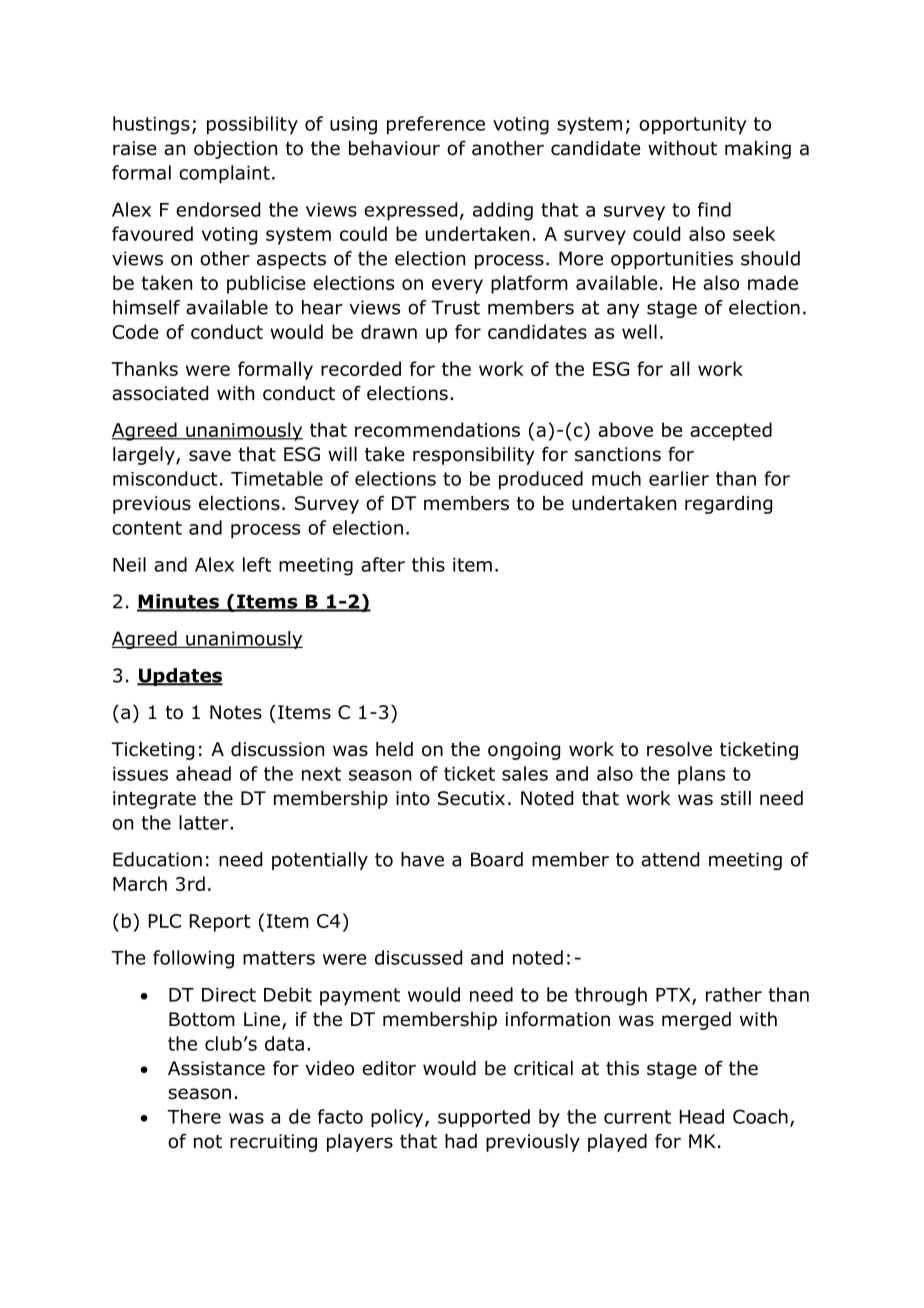  I want to click on left, so click(257, 564).
